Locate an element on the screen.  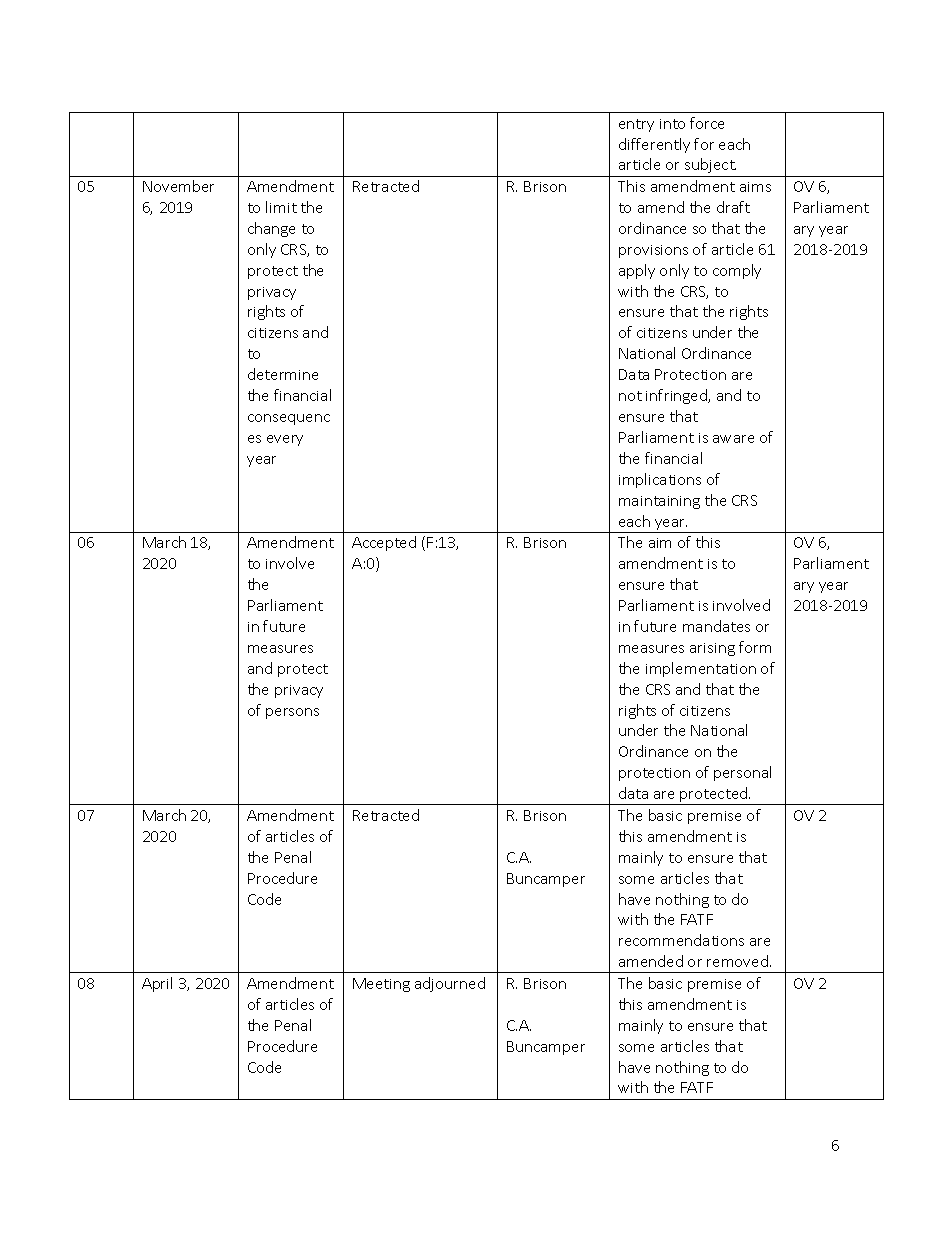
April is located at coordinates (157, 984).
